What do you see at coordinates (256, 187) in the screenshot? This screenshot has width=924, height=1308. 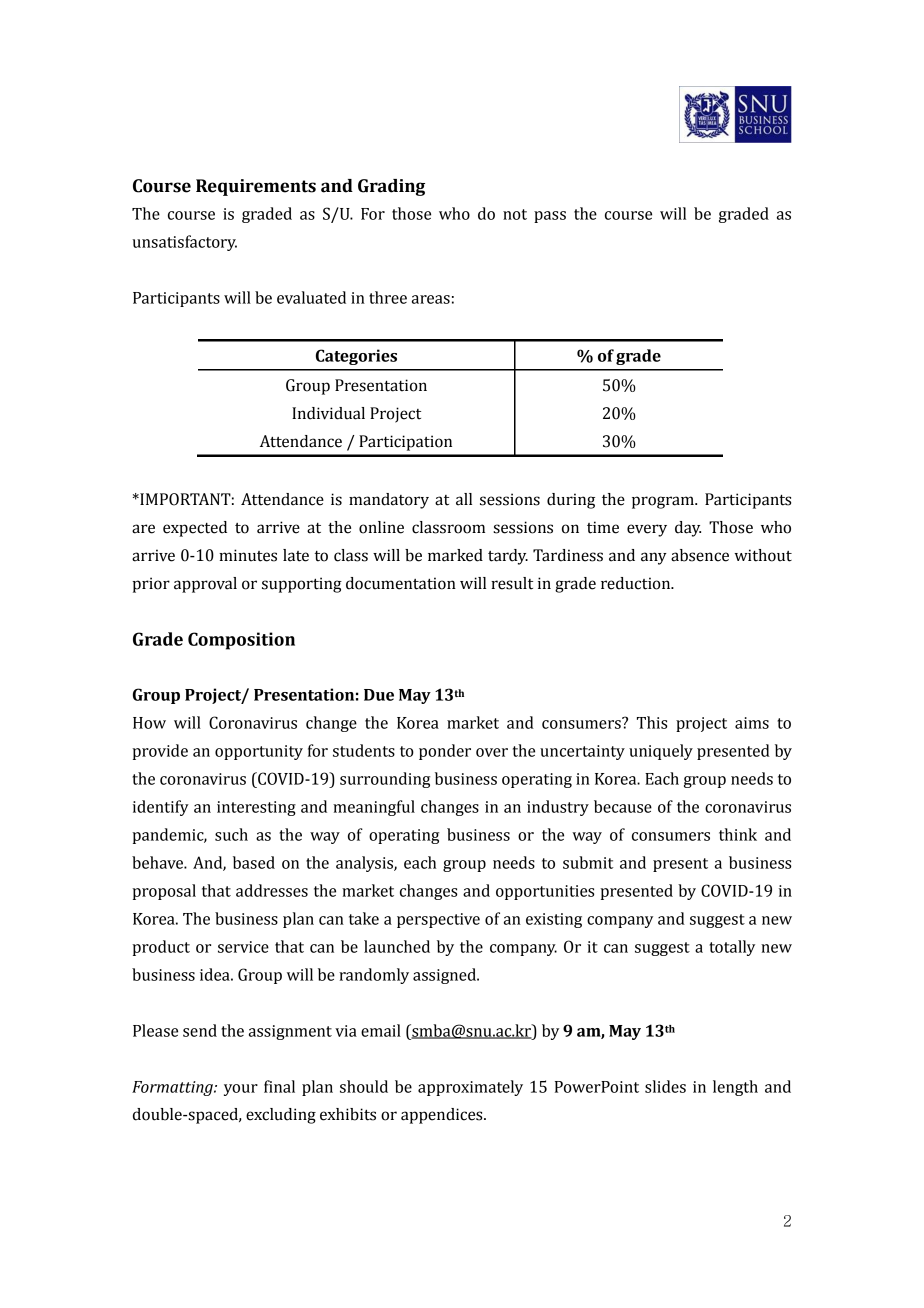 I see `Requirements` at bounding box center [256, 187].
